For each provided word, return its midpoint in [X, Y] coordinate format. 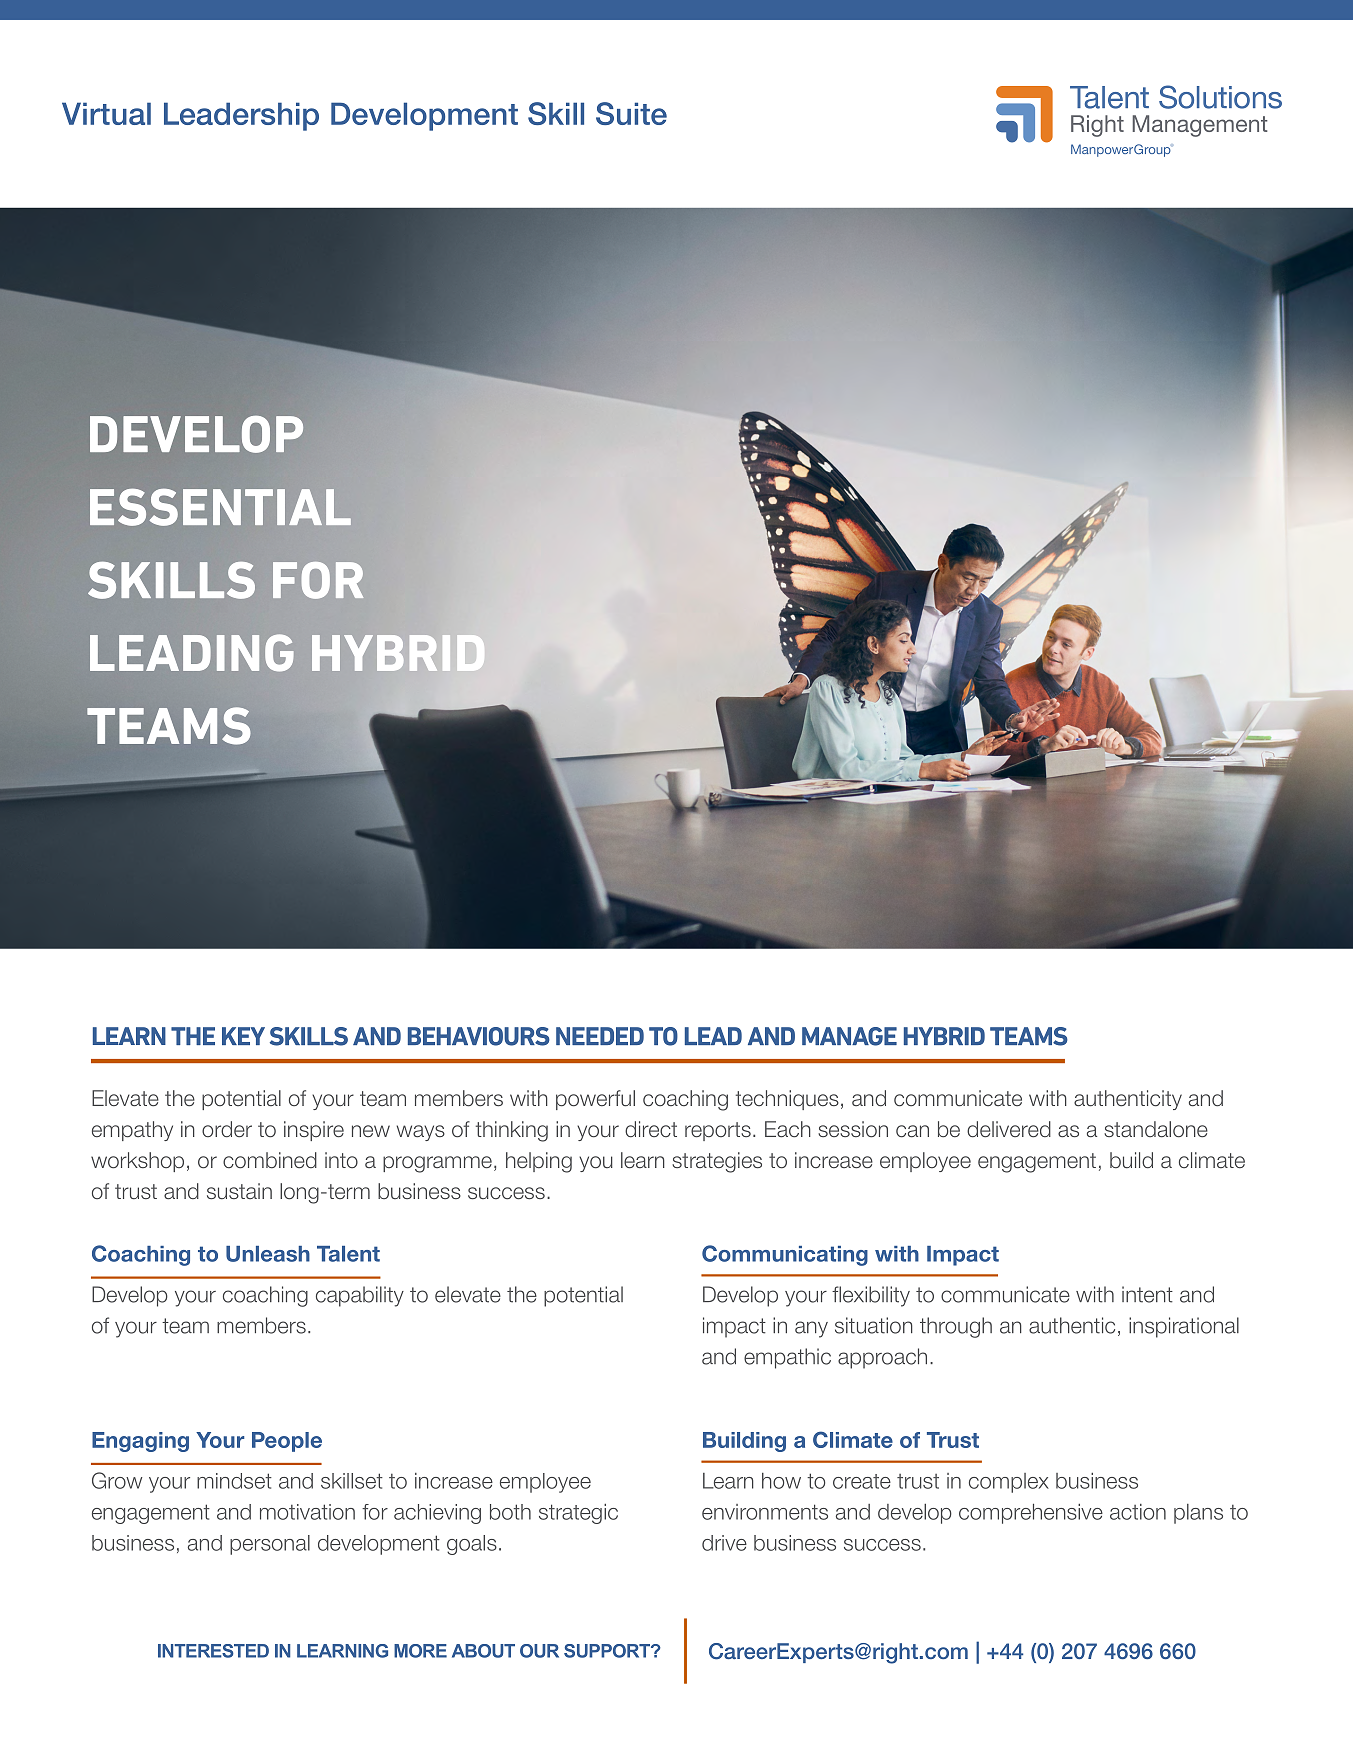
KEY [243, 1036]
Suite [631, 113]
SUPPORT [608, 1651]
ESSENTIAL [220, 507]
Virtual [106, 113]
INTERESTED [213, 1651]
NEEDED [600, 1036]
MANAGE [849, 1036]
